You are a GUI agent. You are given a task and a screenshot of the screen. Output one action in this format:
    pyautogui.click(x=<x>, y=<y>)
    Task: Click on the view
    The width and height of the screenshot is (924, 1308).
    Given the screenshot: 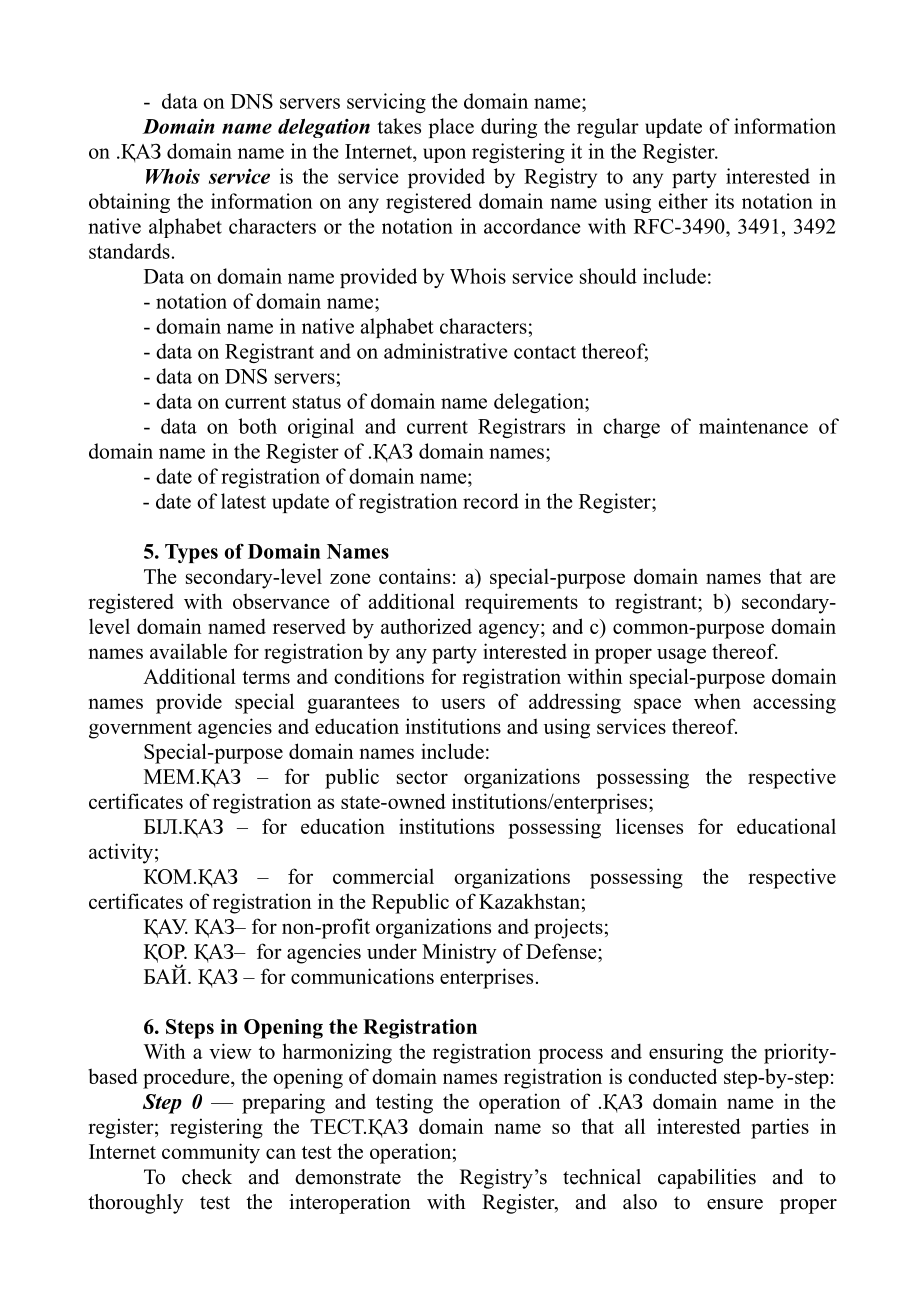 What is the action you would take?
    pyautogui.click(x=230, y=1051)
